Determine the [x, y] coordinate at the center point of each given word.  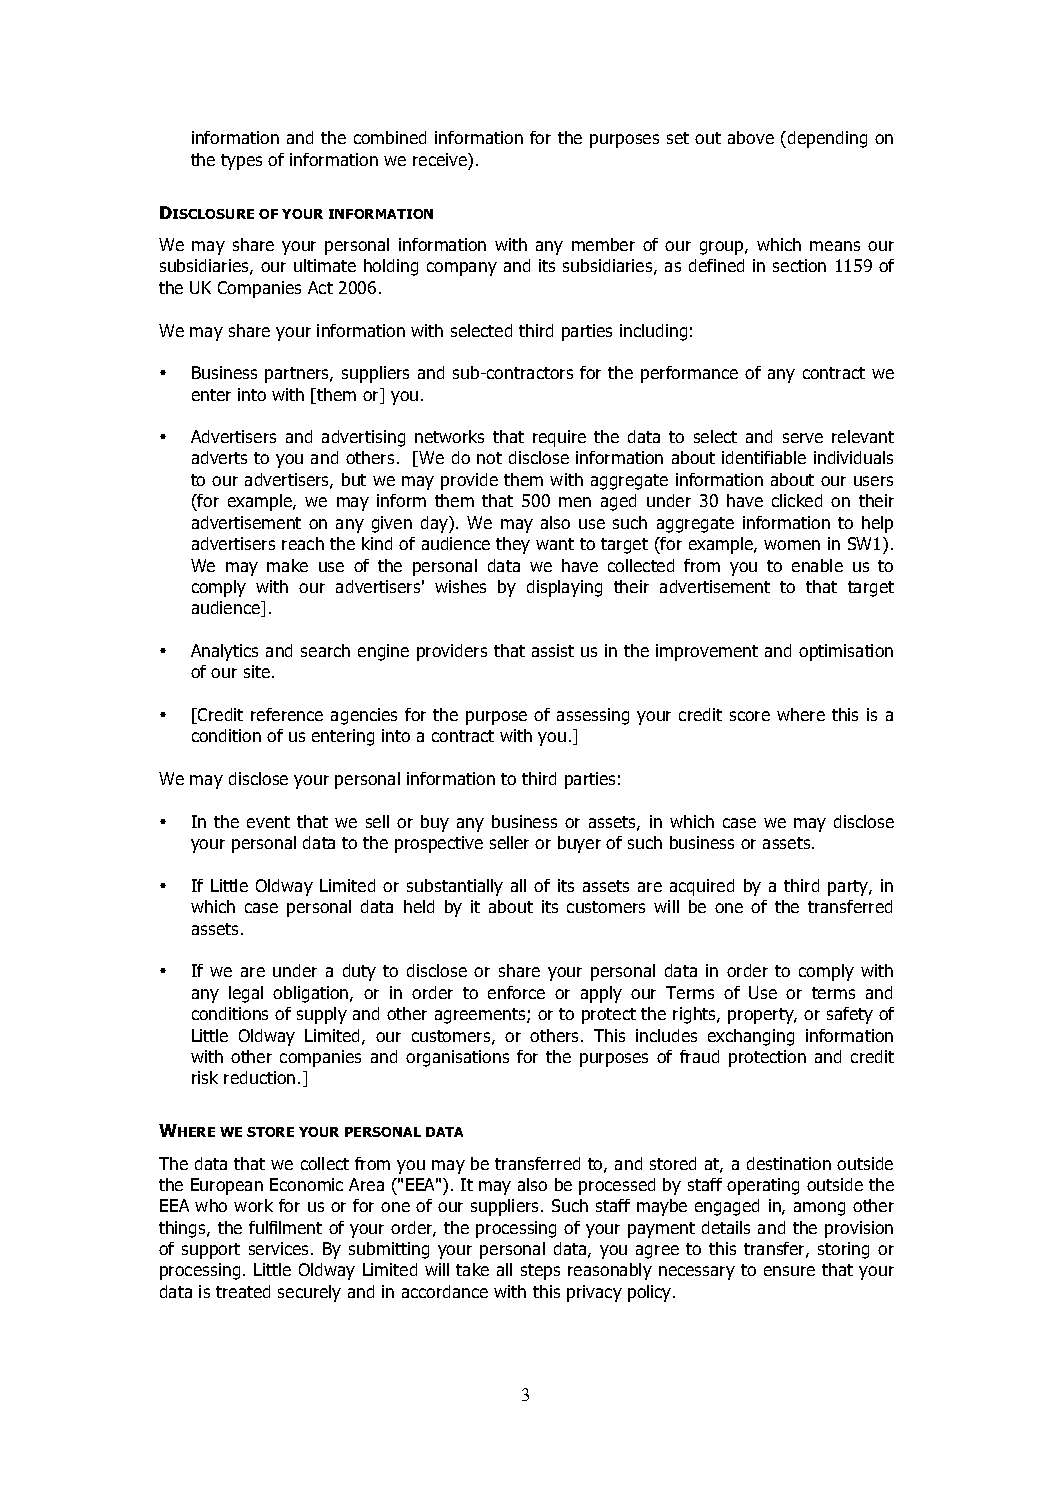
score [750, 716]
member [603, 244]
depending [826, 139]
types [241, 162]
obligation [312, 994]
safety [850, 1015]
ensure [789, 1271]
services [280, 1248]
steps [540, 1272]
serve [803, 438]
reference [287, 714]
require [559, 438]
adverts [219, 457]
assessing [593, 716]
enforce [516, 992]
